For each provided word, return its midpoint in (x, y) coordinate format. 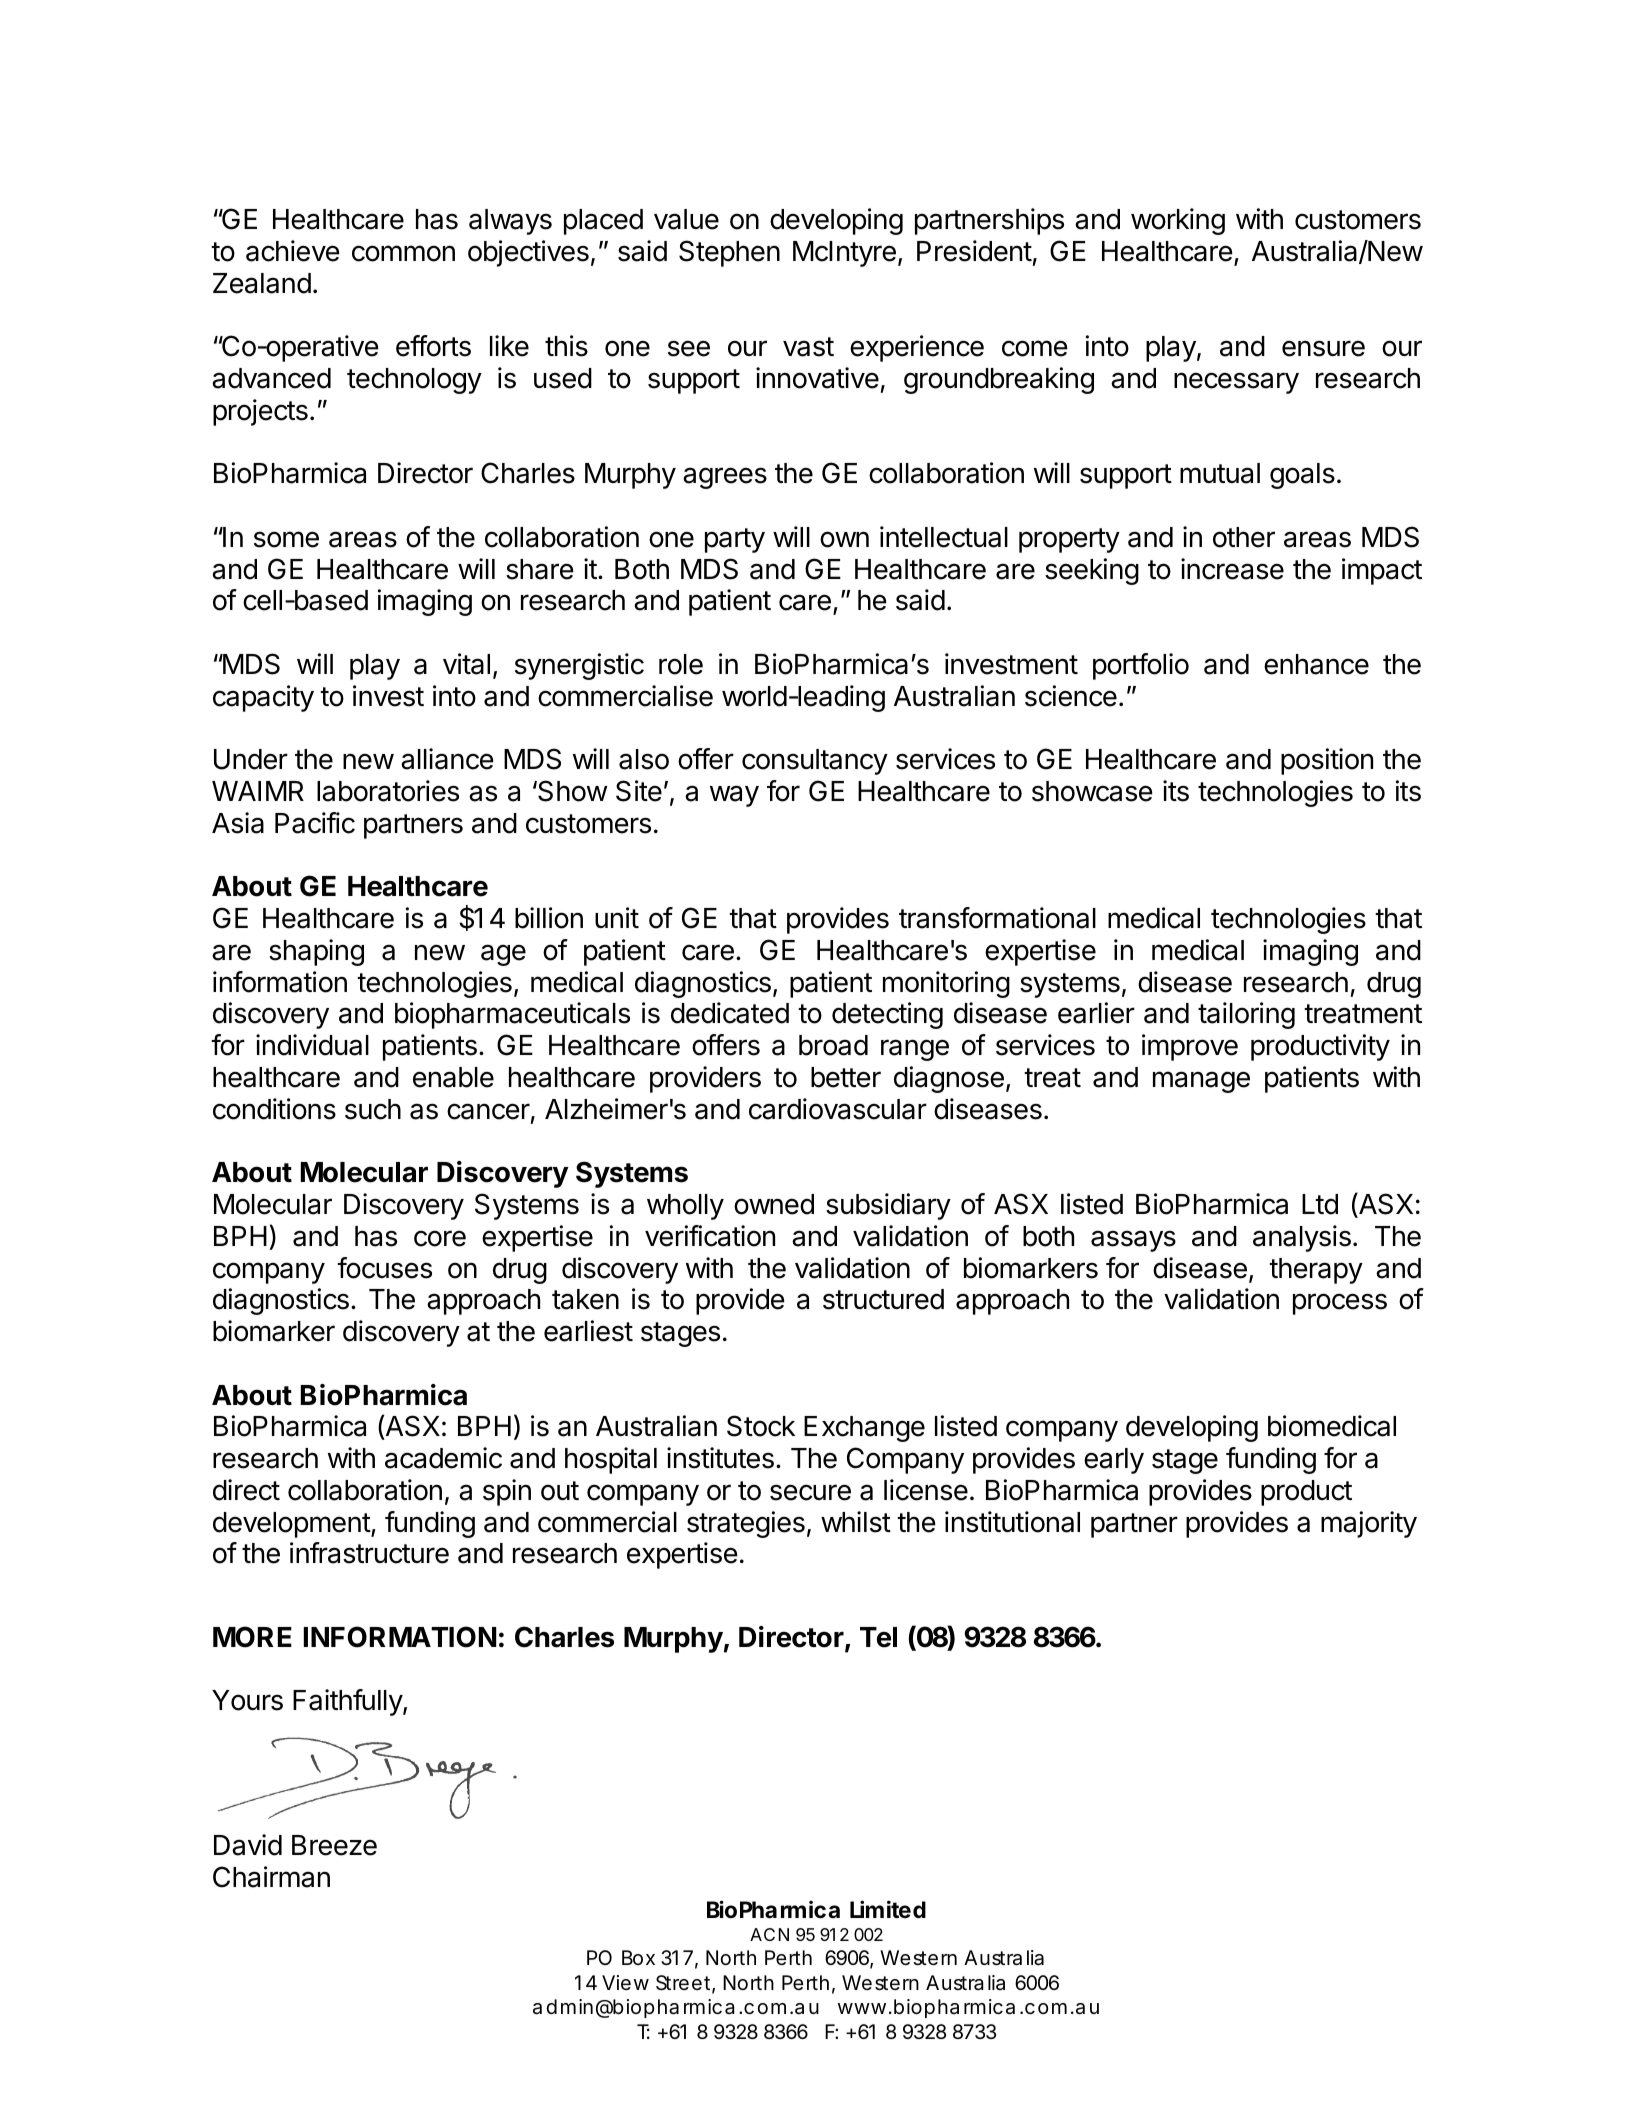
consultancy (815, 762)
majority (1369, 1524)
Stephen (729, 253)
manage (1201, 1082)
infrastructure (369, 1553)
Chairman (271, 1877)
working (1178, 221)
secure (810, 1492)
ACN (769, 1934)
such (373, 1109)
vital (466, 664)
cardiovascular (838, 1109)
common (403, 253)
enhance (1316, 664)
